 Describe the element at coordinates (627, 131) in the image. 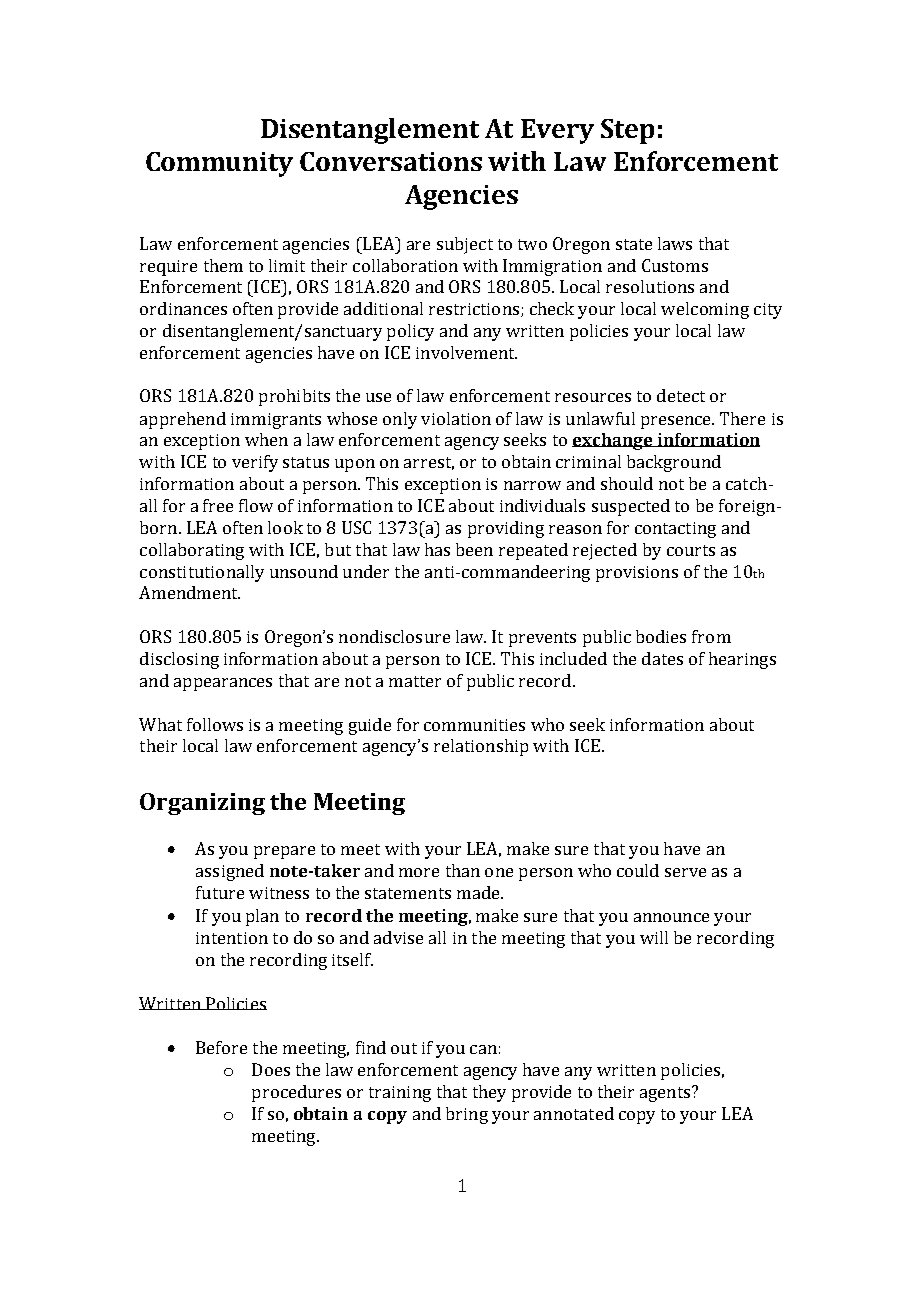

I see `Step` at that location.
